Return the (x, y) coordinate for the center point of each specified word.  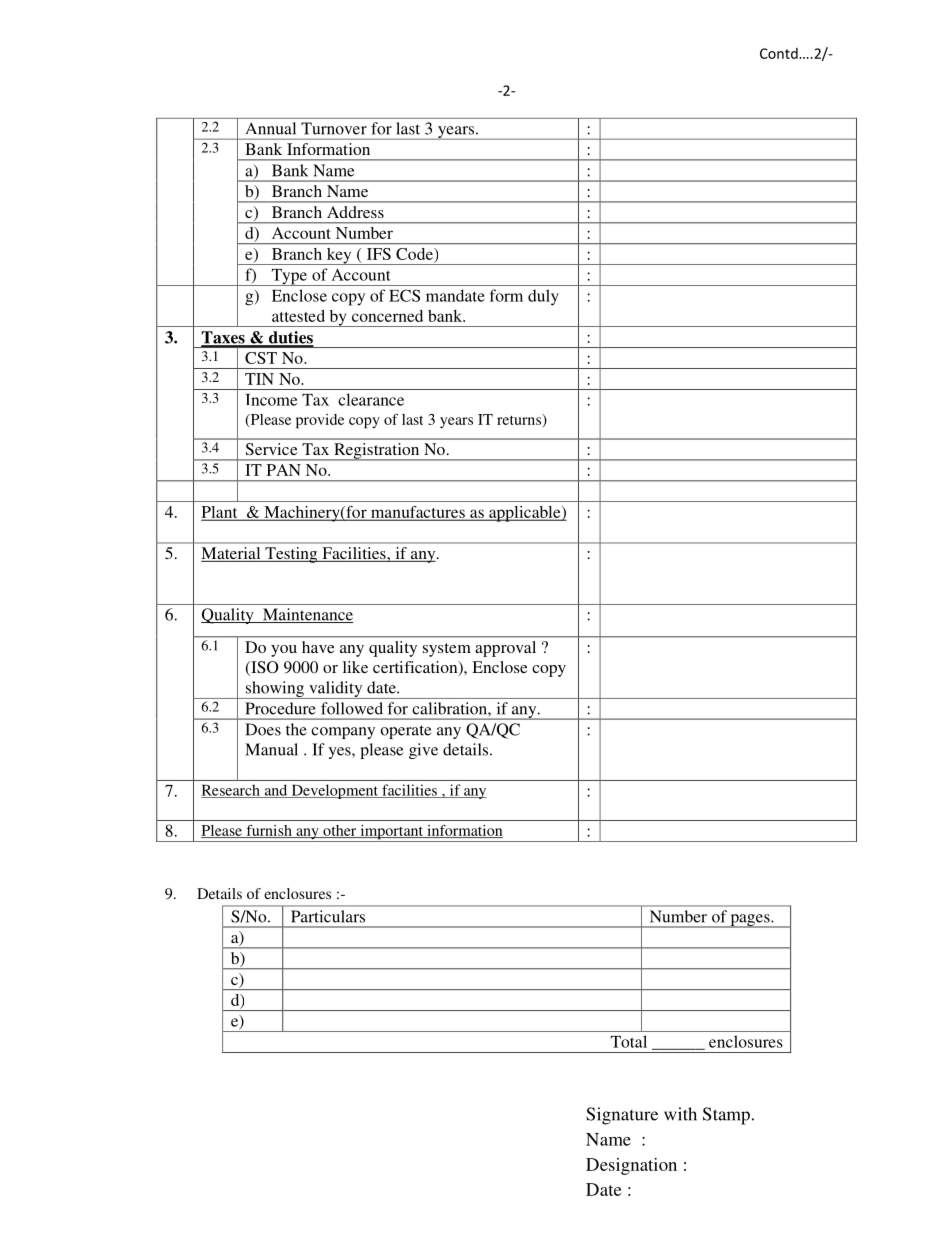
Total (629, 1041)
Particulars (328, 916)
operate (406, 732)
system (447, 650)
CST (261, 358)
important (391, 833)
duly (543, 297)
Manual (271, 749)
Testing (291, 555)
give (423, 751)
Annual (271, 128)
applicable (525, 514)
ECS (404, 295)
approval (506, 649)
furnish (269, 831)
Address (355, 212)
